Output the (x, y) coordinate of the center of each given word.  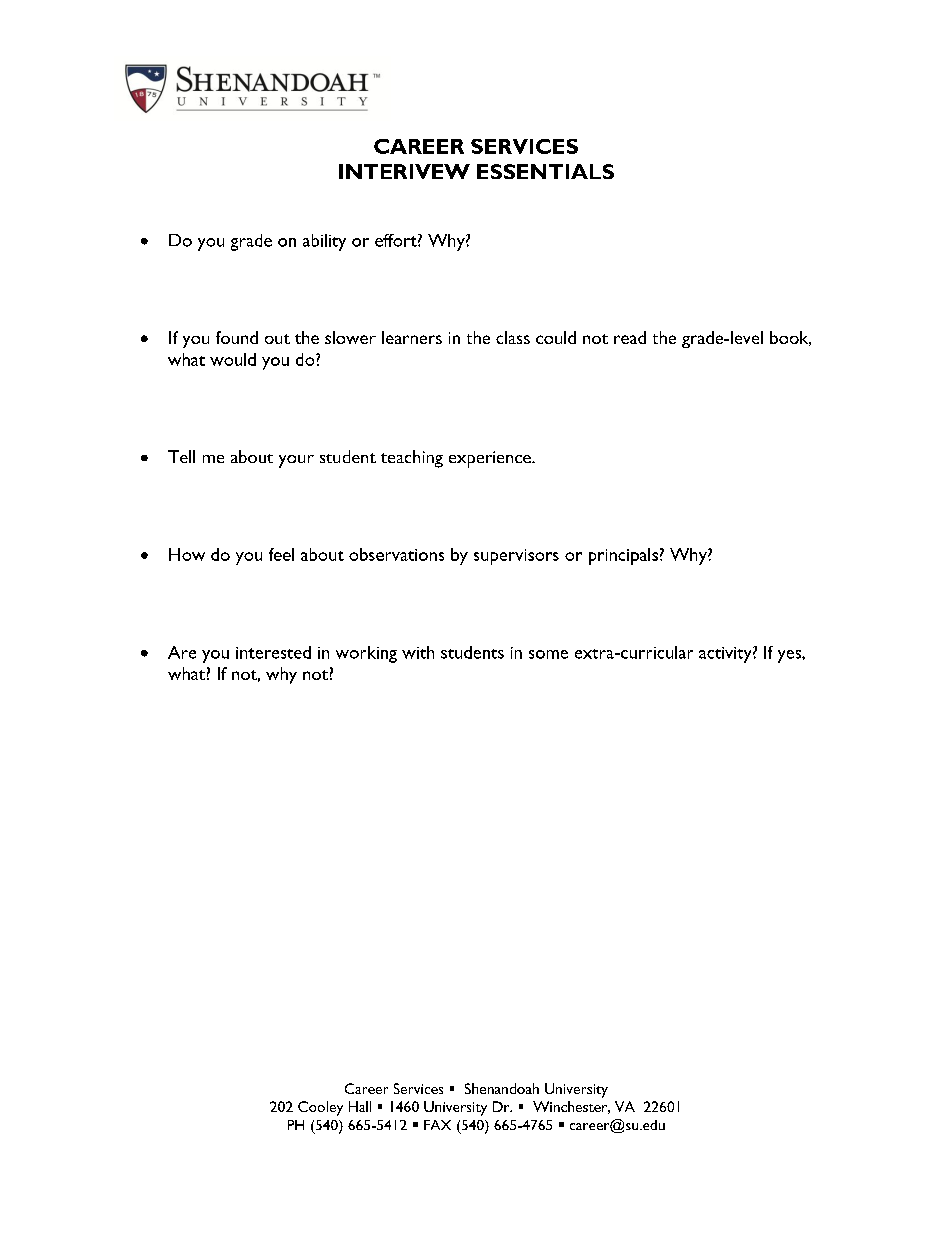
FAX (437, 1125)
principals (623, 556)
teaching (412, 459)
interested (273, 652)
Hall (360, 1106)
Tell (181, 456)
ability (324, 242)
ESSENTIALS (545, 171)
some (548, 654)
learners (412, 337)
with (418, 652)
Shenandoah (502, 1088)
